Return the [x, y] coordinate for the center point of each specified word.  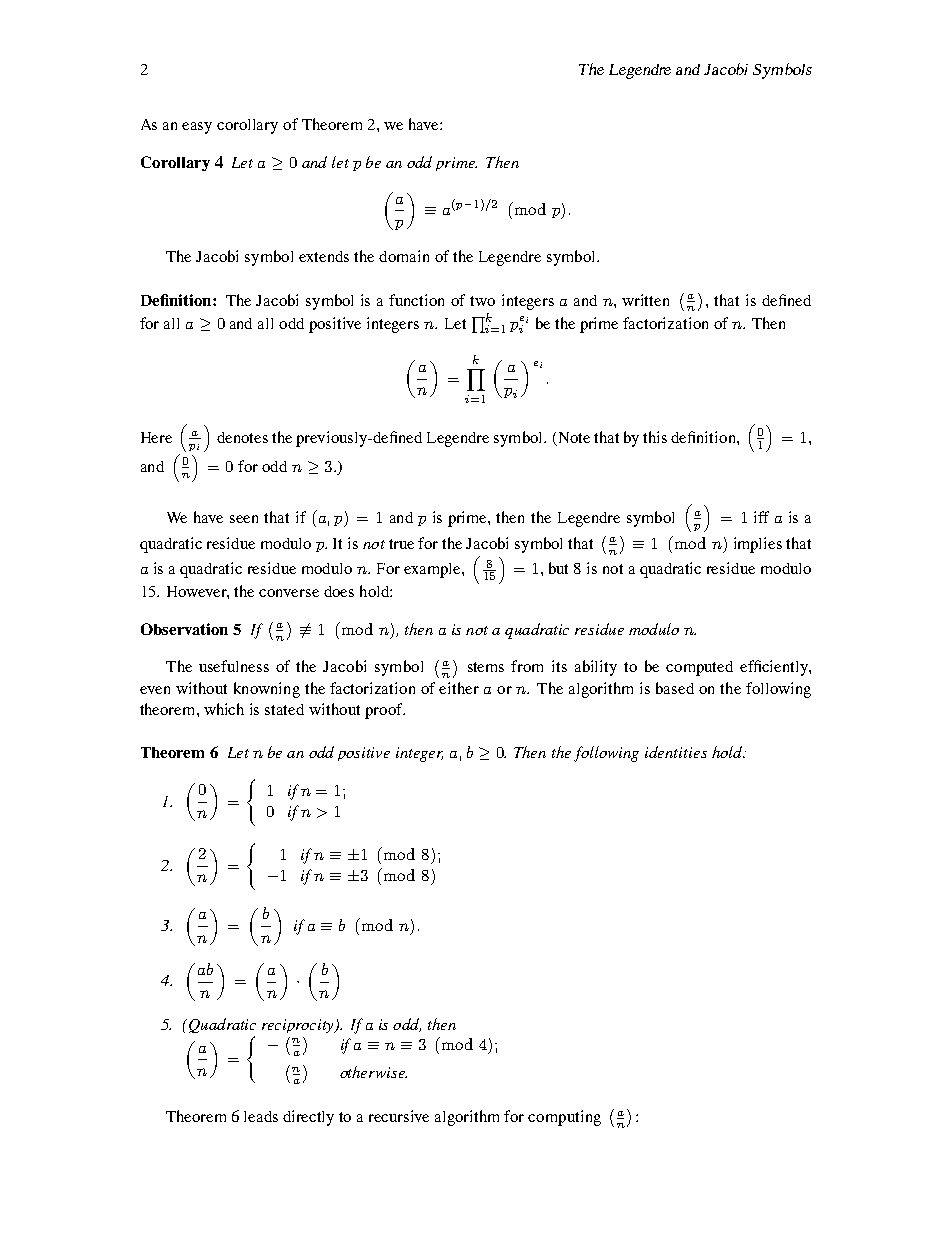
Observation [184, 629]
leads [261, 1116]
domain [404, 256]
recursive [399, 1116]
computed [699, 668]
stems [486, 667]
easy [197, 128]
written [645, 300]
